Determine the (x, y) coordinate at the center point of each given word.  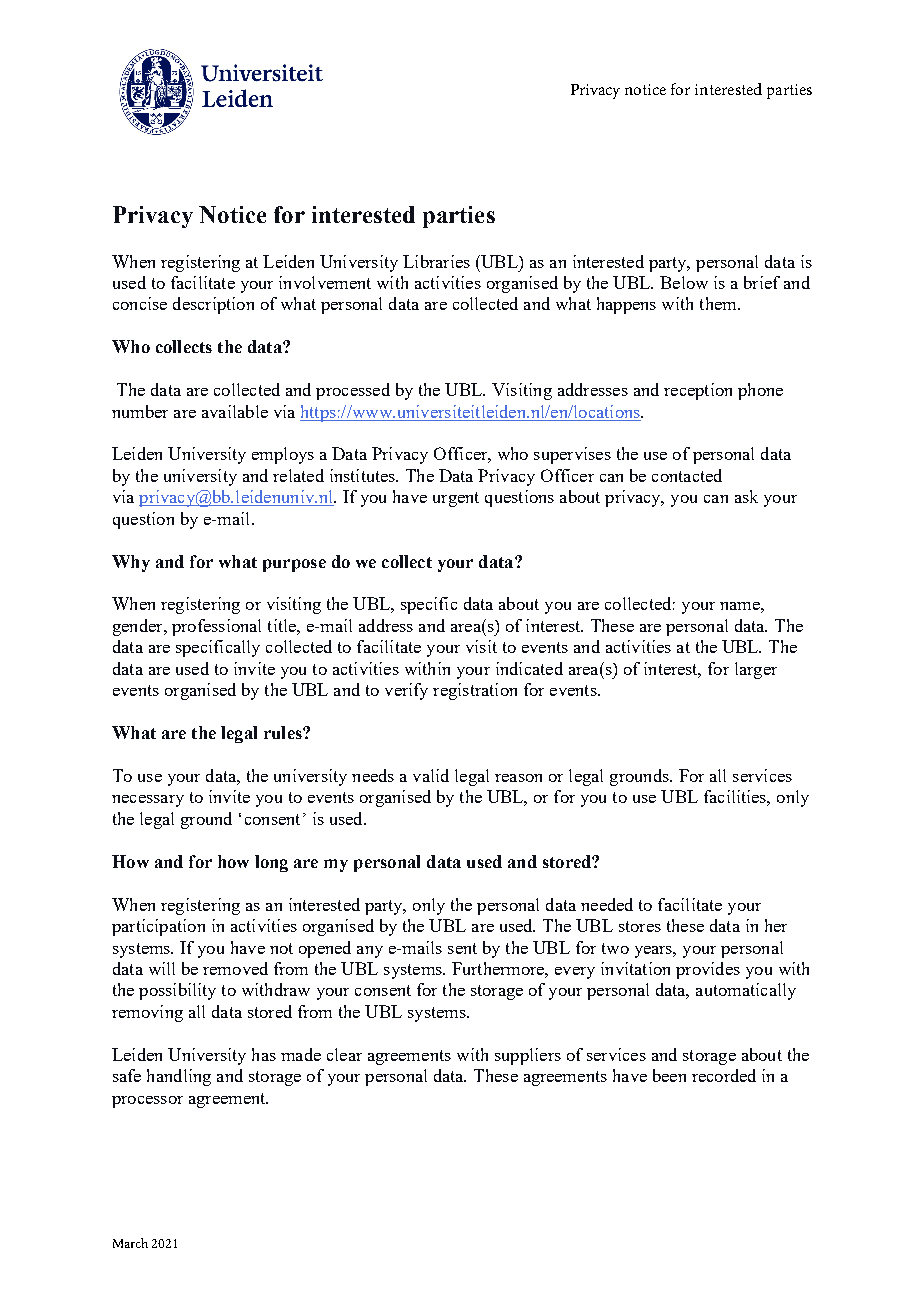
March (130, 1243)
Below (684, 282)
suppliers (528, 1056)
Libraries (436, 261)
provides (708, 970)
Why (131, 563)
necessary (148, 801)
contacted (687, 475)
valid (431, 775)
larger (756, 670)
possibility (177, 991)
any (370, 952)
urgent (456, 499)
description (213, 305)
